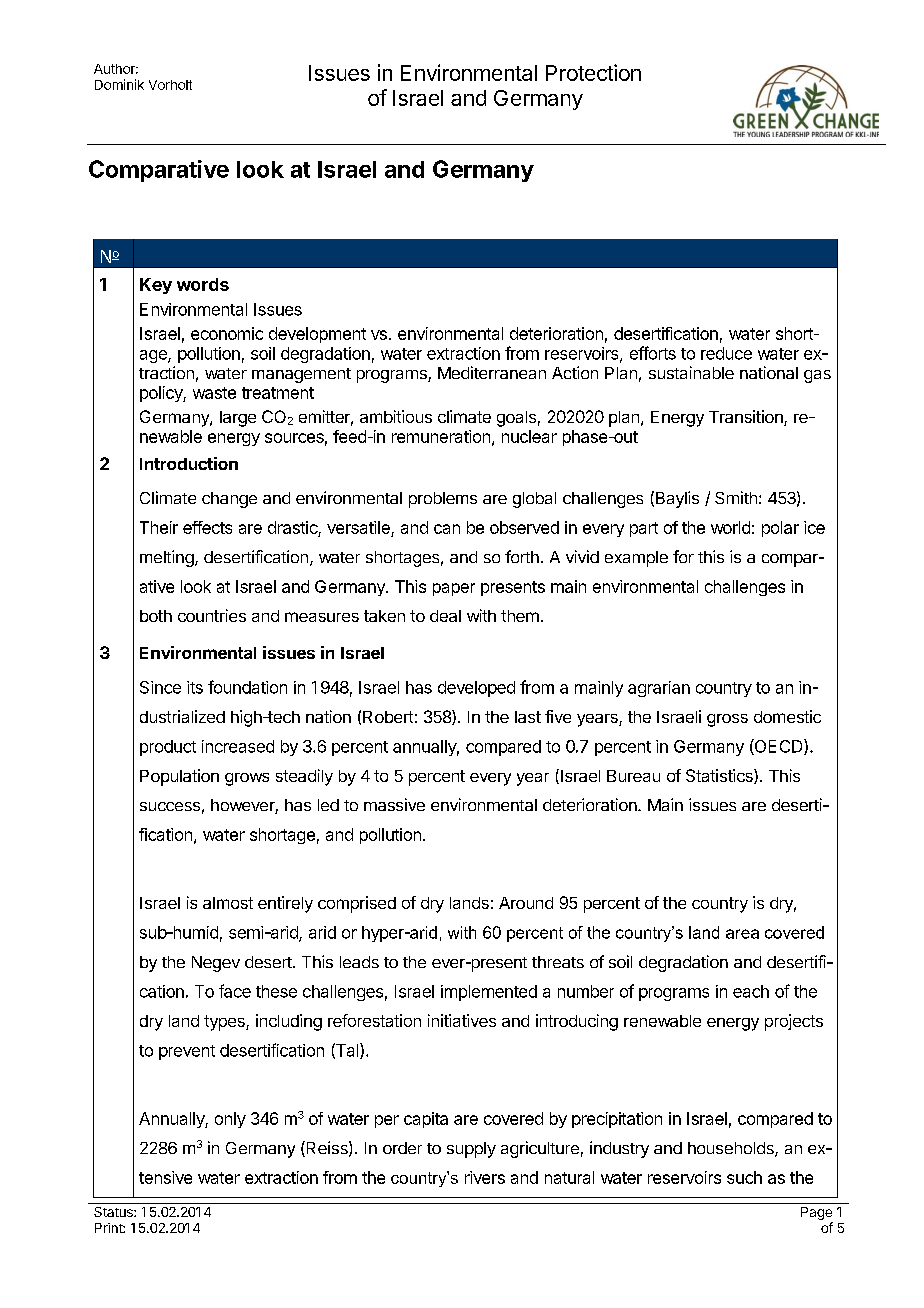 Image resolution: width=924 pixels, height=1308 pixels. Describe the element at coordinates (445, 616) in the document. I see `deal` at that location.
